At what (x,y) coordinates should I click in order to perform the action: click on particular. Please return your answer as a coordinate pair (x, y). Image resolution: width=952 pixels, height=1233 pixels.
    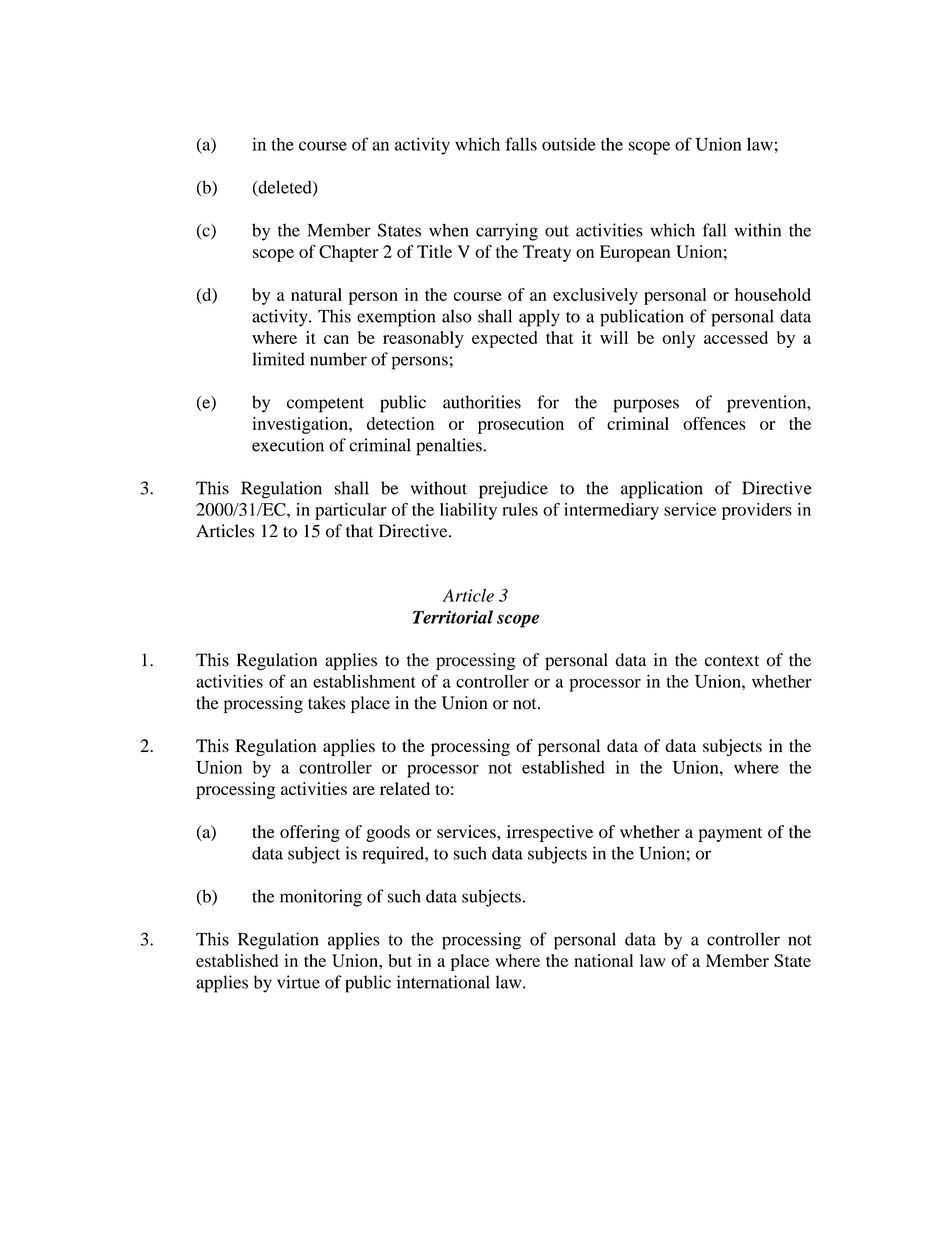
    Looking at the image, I should click on (351, 511).
